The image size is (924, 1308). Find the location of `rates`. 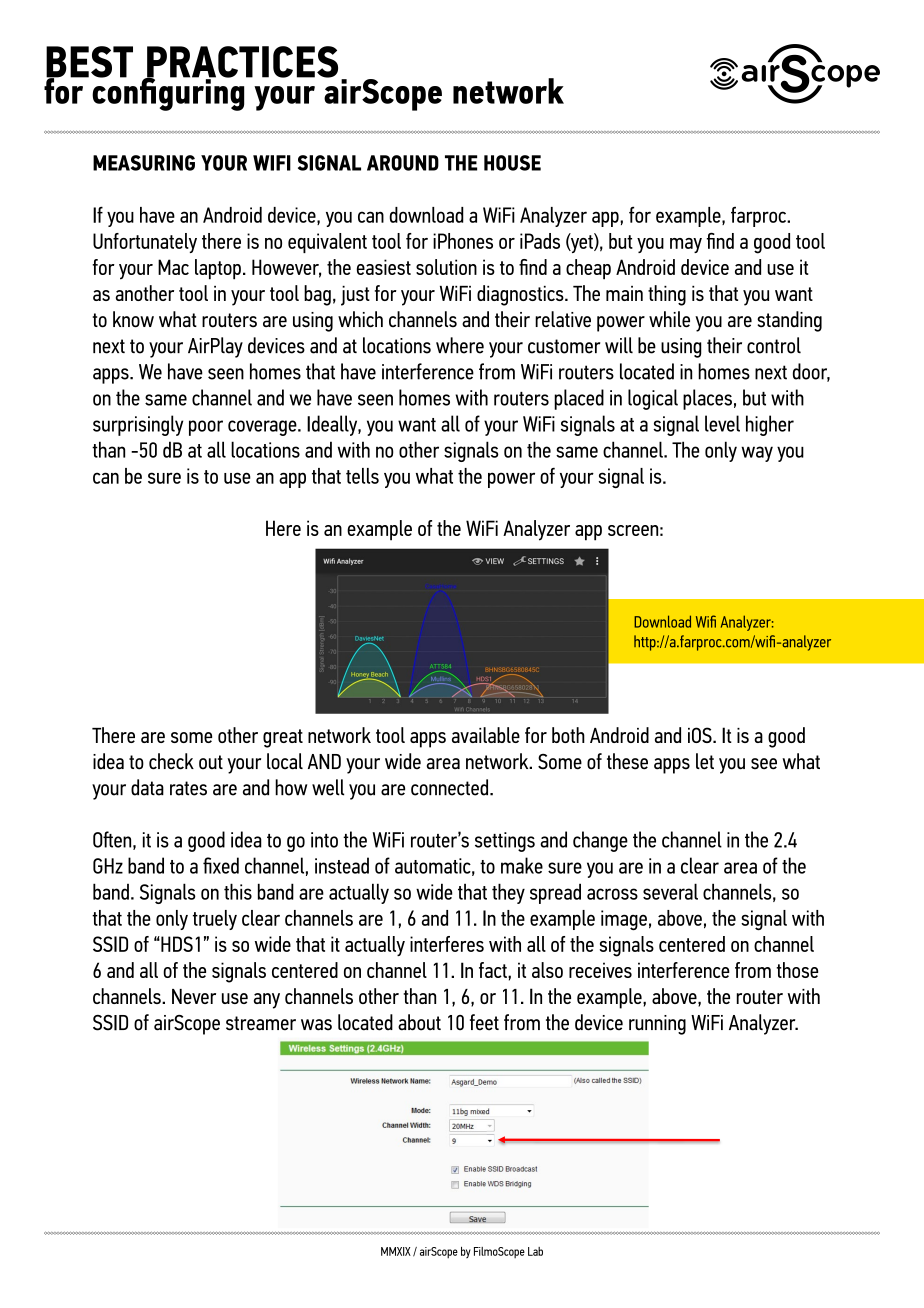

rates is located at coordinates (188, 788).
